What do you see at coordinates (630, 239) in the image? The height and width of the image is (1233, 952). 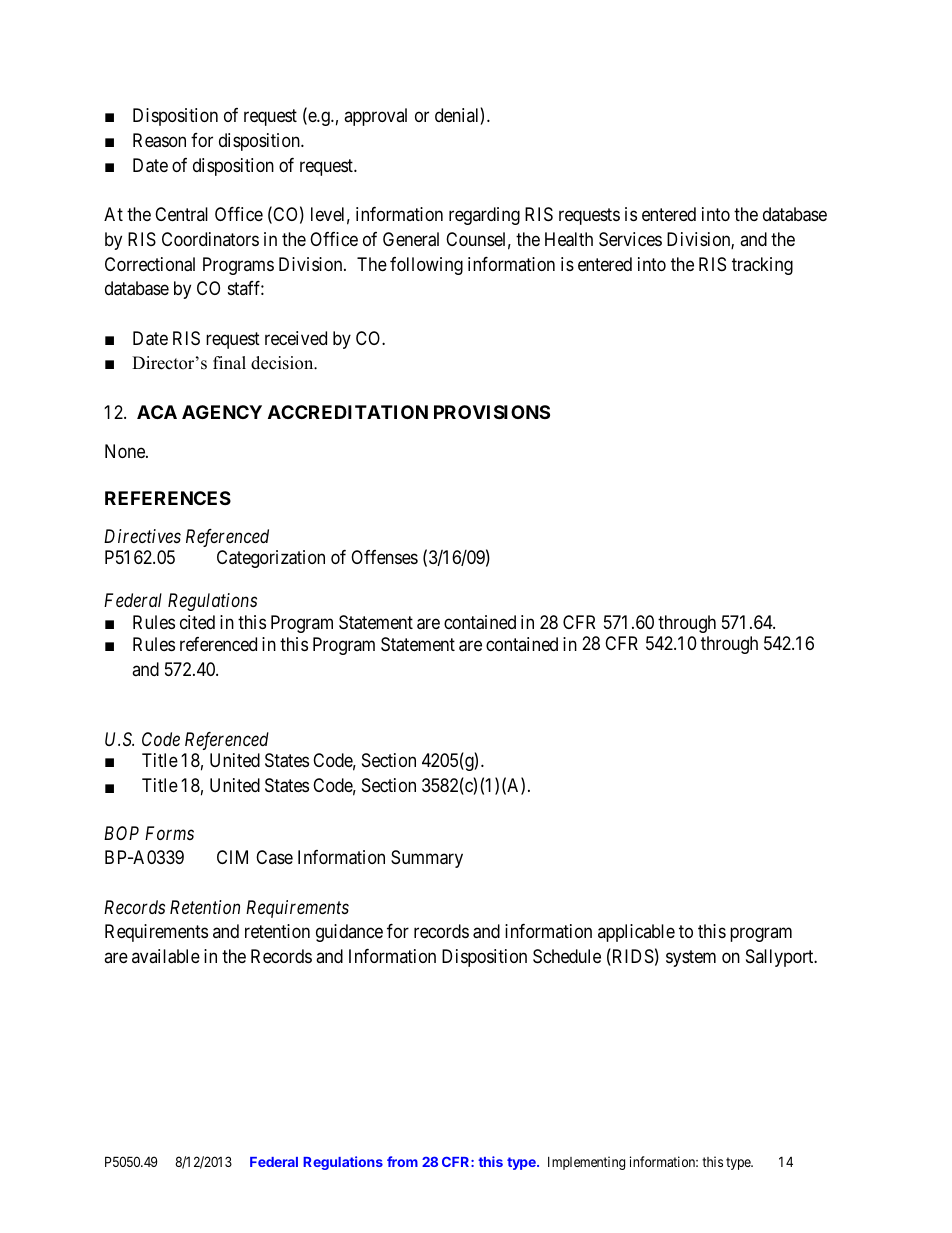 I see `Services` at bounding box center [630, 239].
